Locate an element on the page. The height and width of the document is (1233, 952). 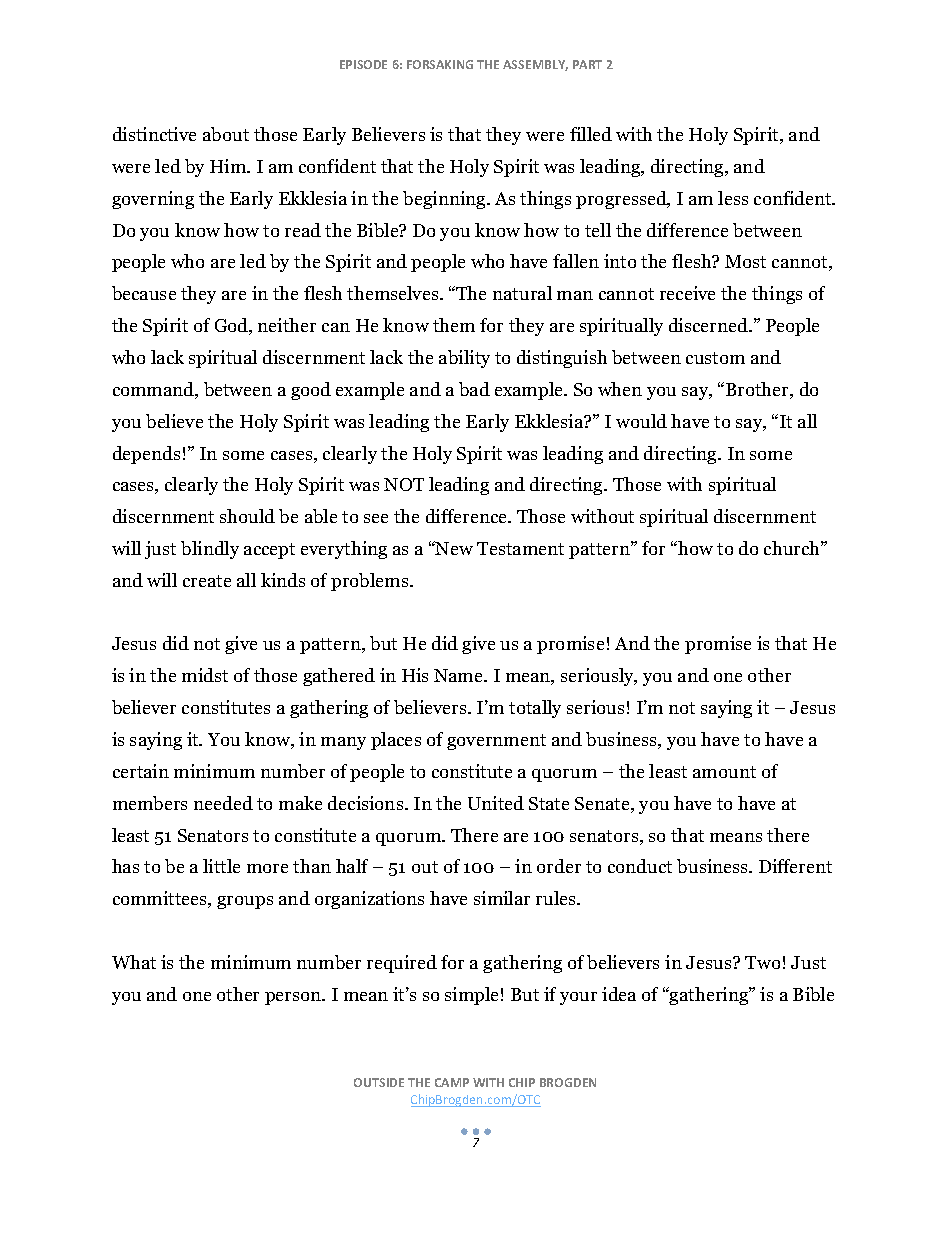
ability is located at coordinates (464, 359).
